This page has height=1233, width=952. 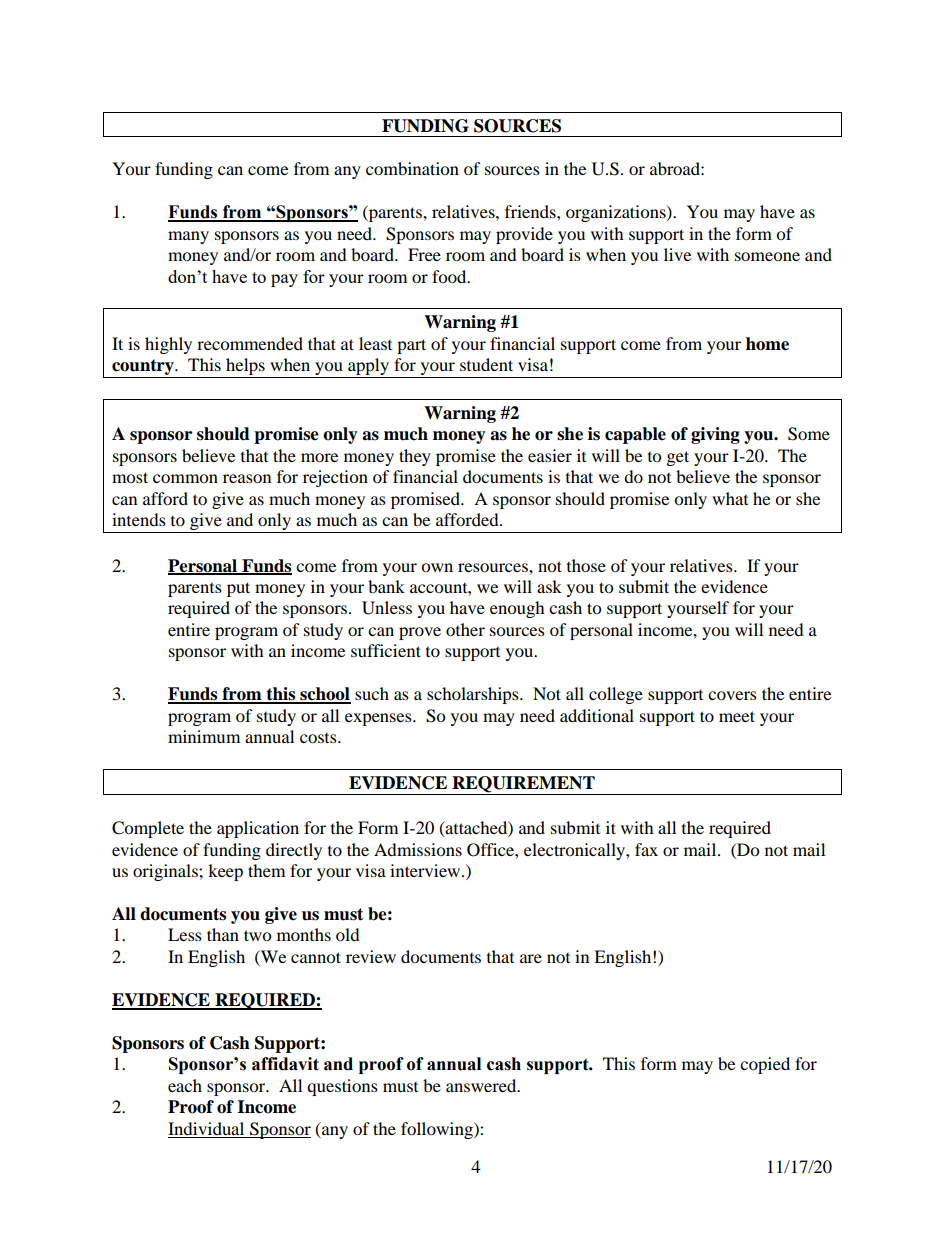 What do you see at coordinates (238, 589) in the page?
I see `put` at bounding box center [238, 589].
